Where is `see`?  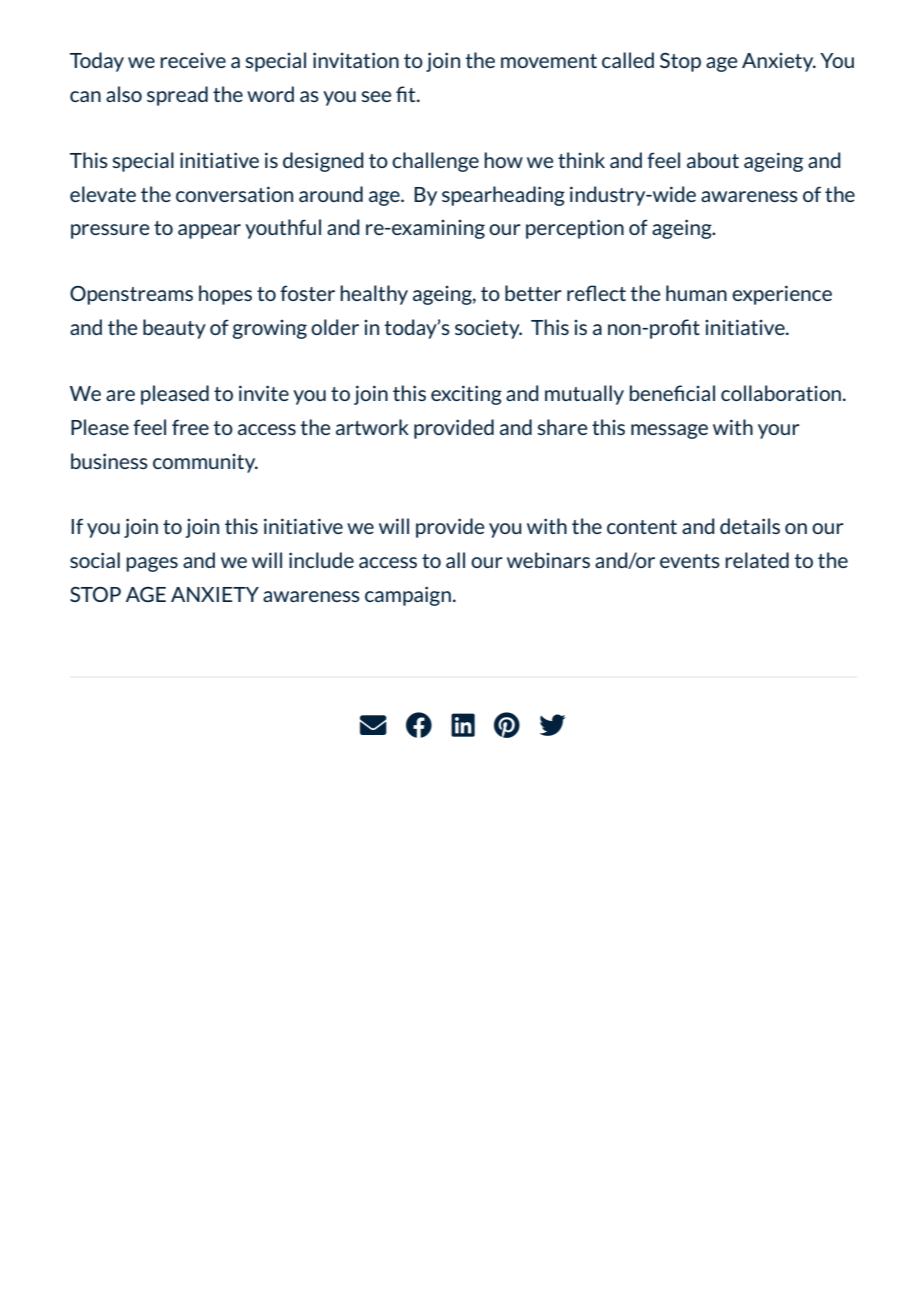
see is located at coordinates (376, 96).
